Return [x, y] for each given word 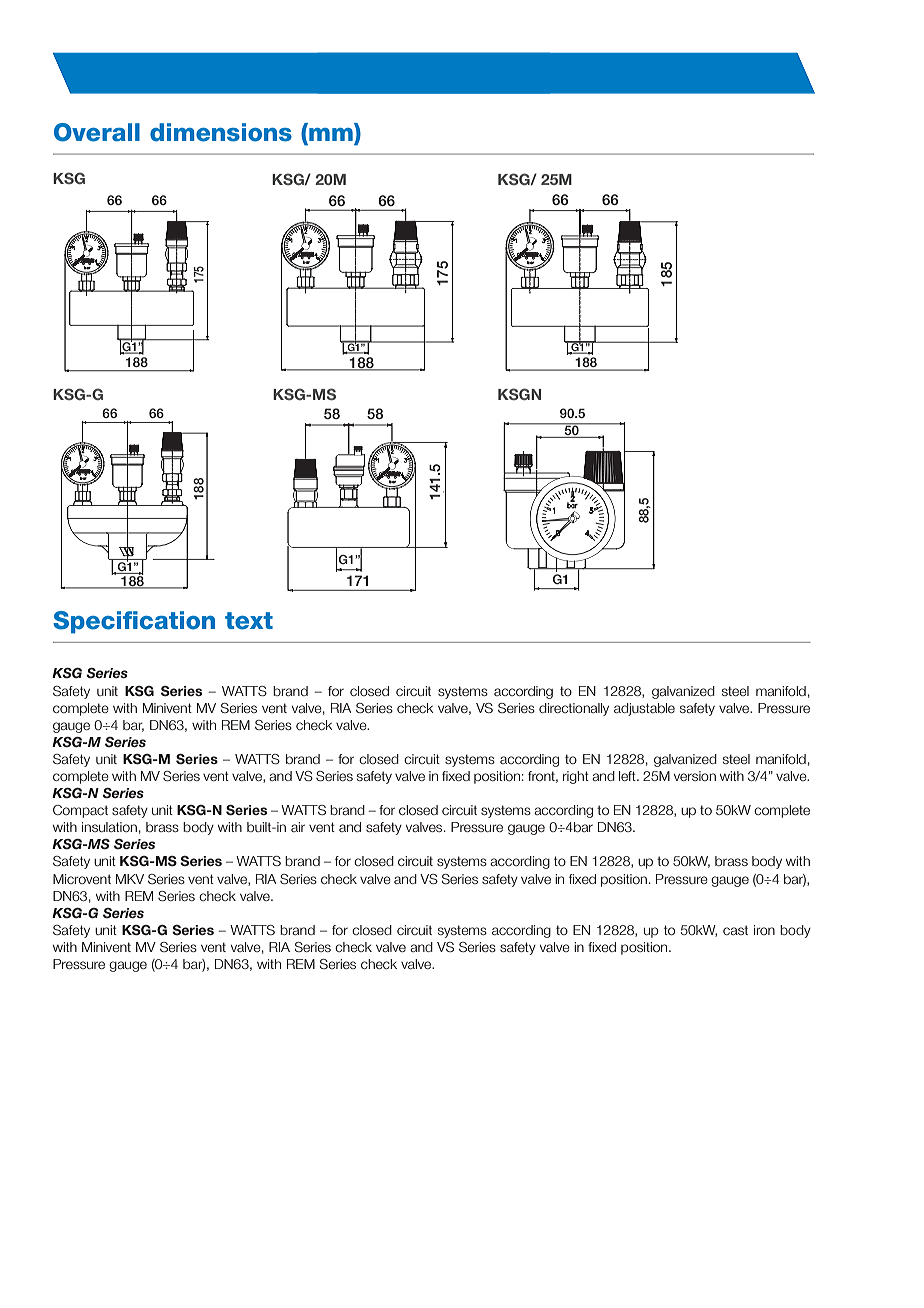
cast [735, 930]
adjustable [644, 709]
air [298, 827]
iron [764, 930]
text [249, 621]
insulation [109, 827]
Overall [97, 132]
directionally [574, 709]
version [695, 776]
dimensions [221, 132]
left [628, 776]
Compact [80, 811]
